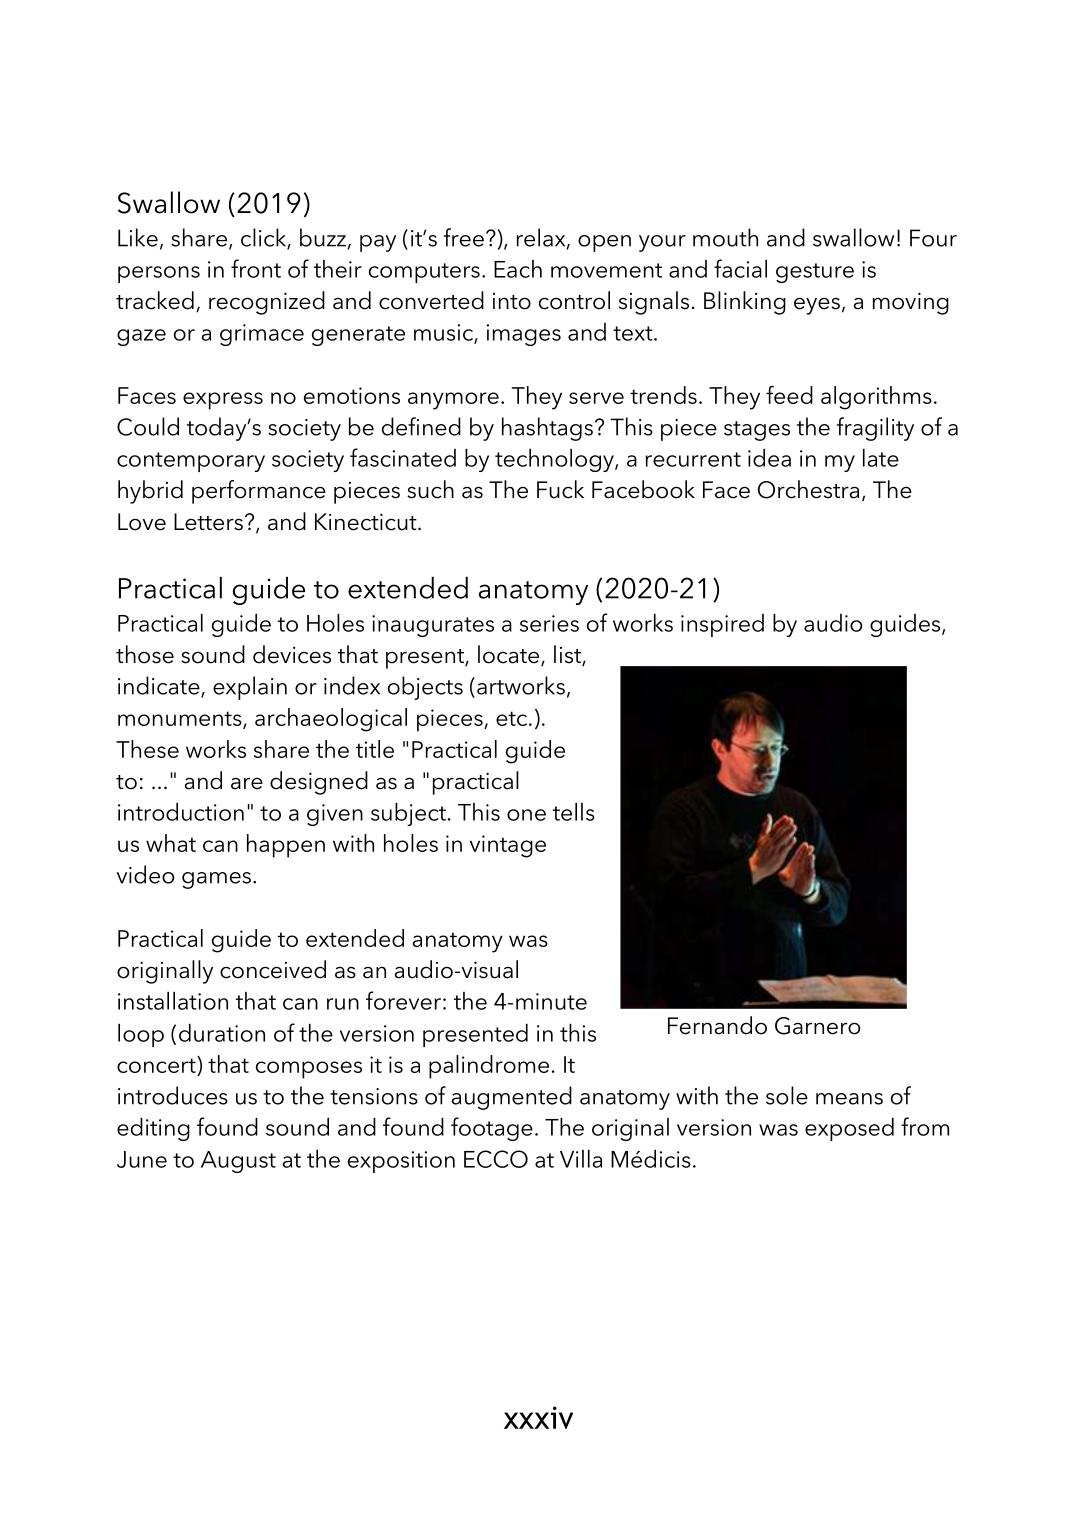  I want to click on August, so click(238, 1162).
